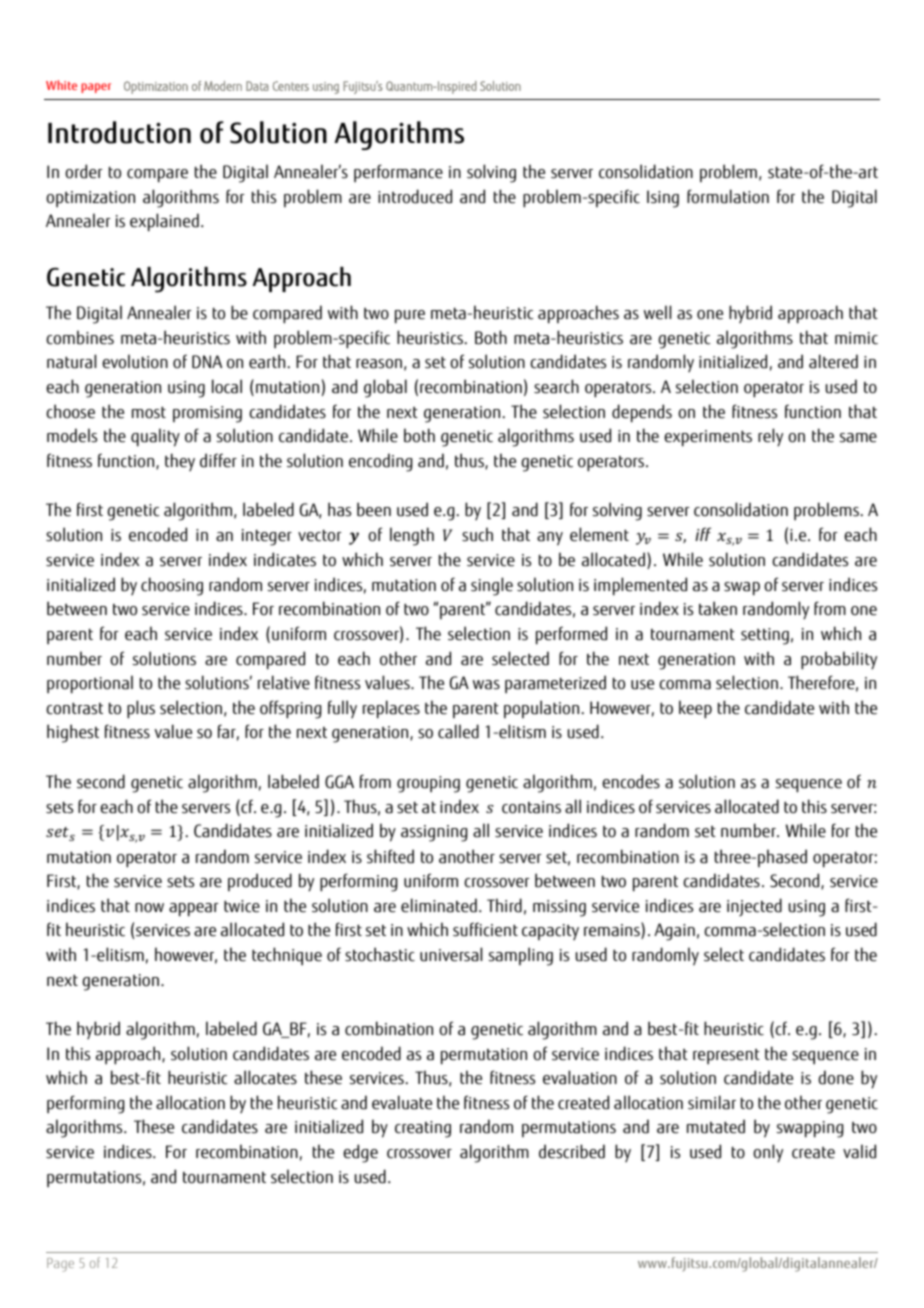 This screenshot has width=924, height=1308. What do you see at coordinates (119, 132) in the screenshot?
I see `Introduction` at bounding box center [119, 132].
